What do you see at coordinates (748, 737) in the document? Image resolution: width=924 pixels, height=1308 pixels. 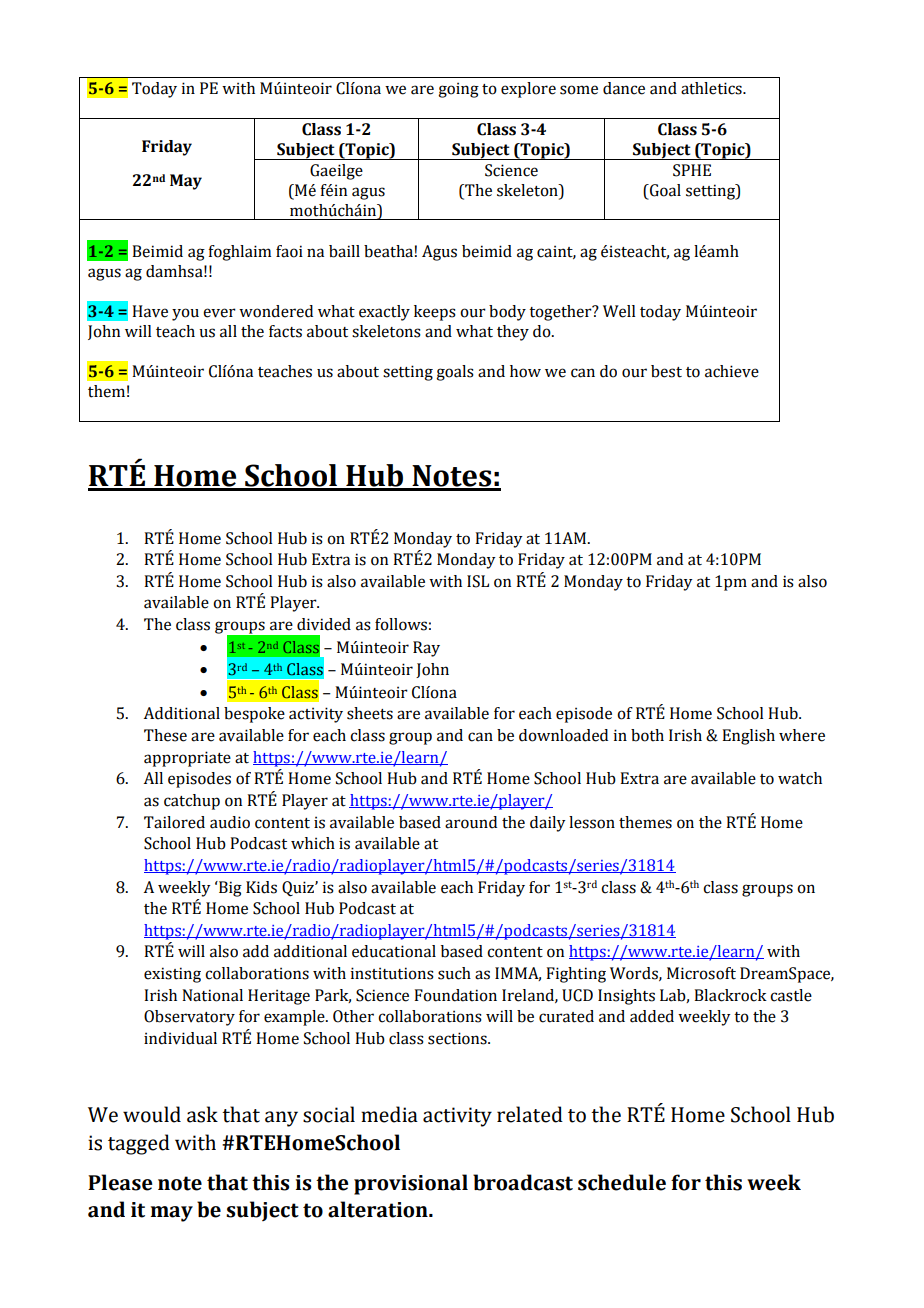 I see `English` at bounding box center [748, 737].
